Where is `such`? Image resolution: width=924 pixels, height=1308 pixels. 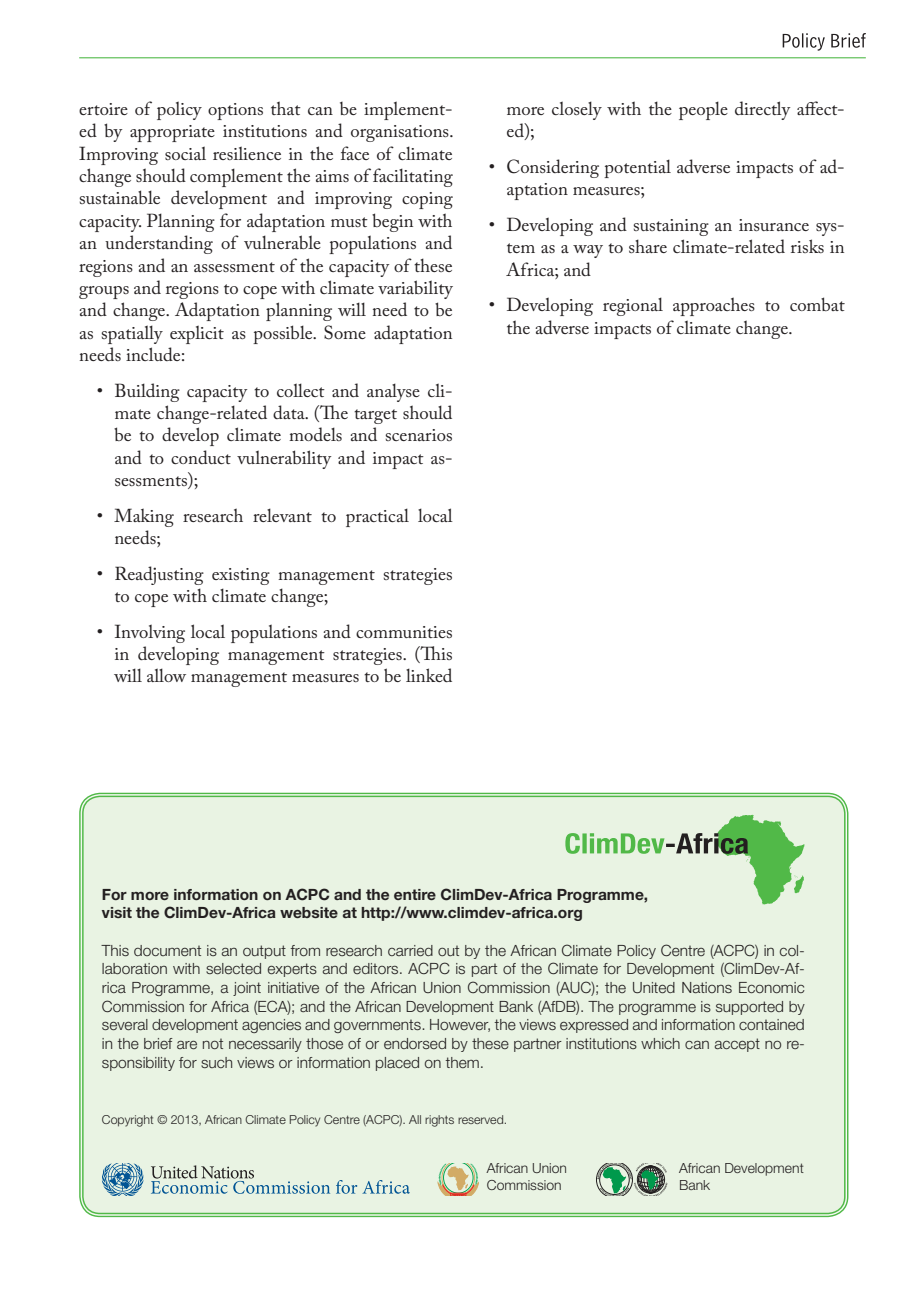 such is located at coordinates (216, 1062).
